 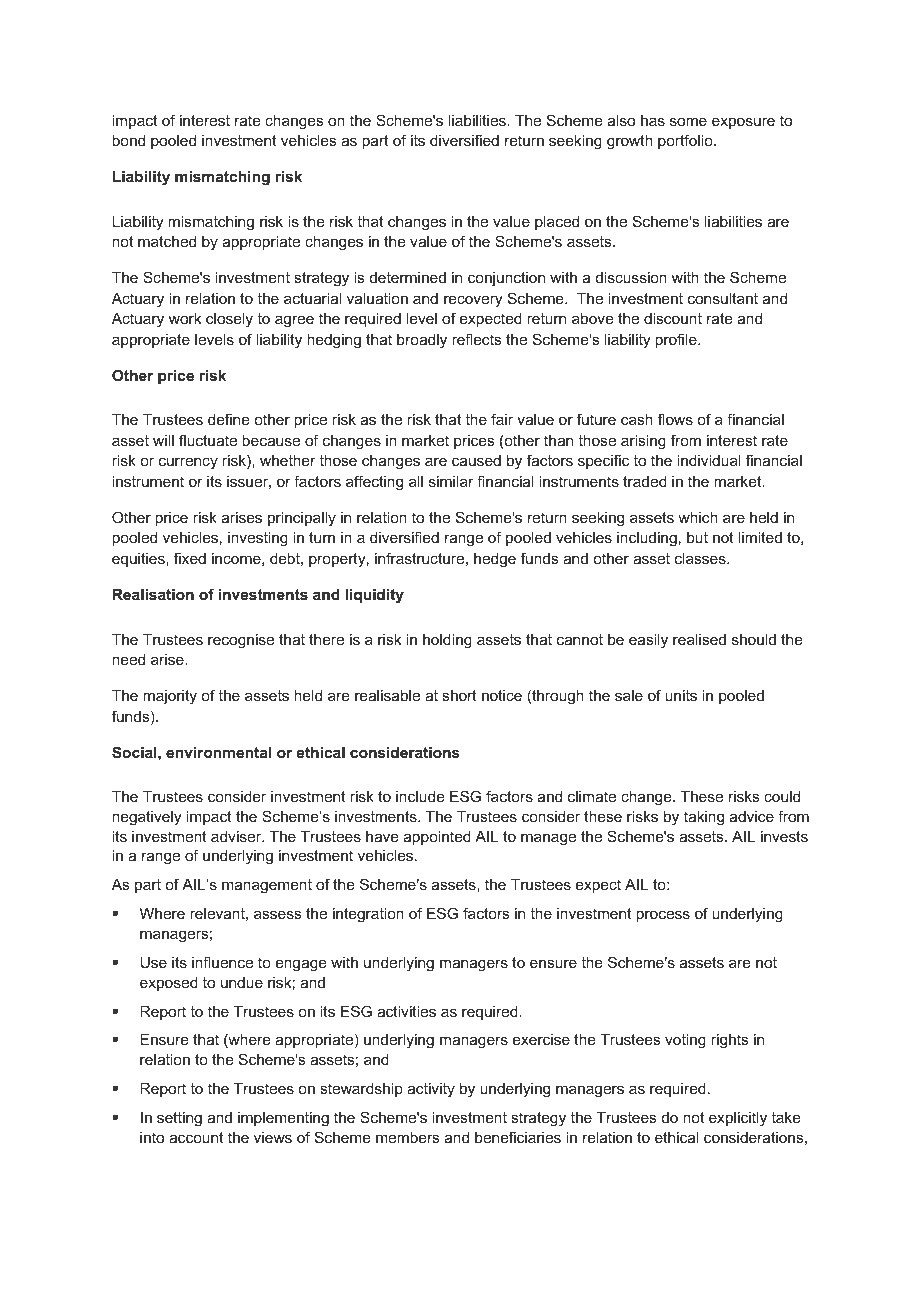 What do you see at coordinates (704, 818) in the image?
I see `taking` at bounding box center [704, 818].
